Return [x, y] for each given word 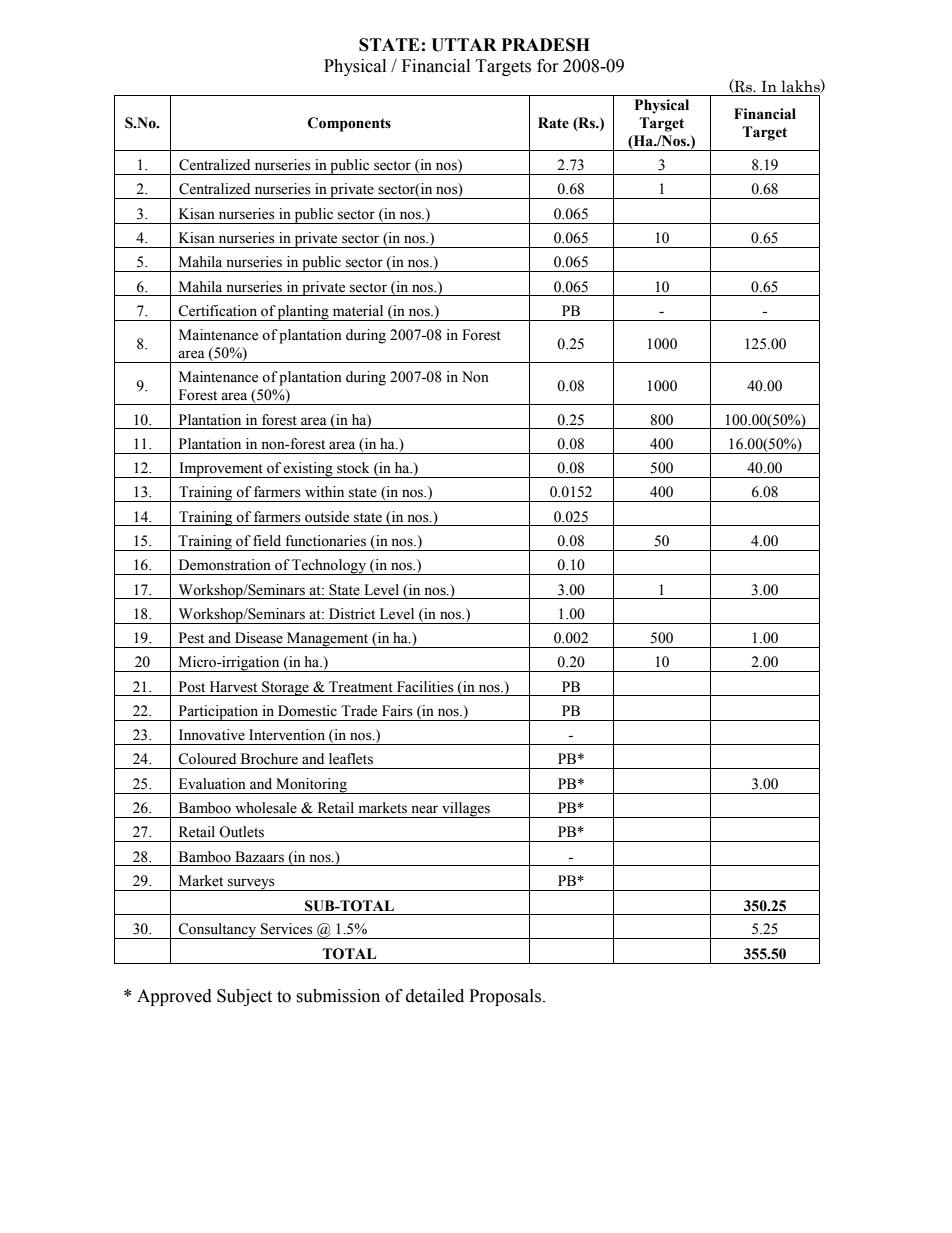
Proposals [505, 997]
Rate [553, 123]
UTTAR [464, 45]
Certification [217, 311]
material [358, 311]
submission [338, 996]
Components [349, 124]
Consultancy [218, 931]
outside [327, 517]
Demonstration [225, 565]
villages [466, 810]
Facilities [425, 687]
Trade [359, 711]
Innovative [212, 735]
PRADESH [546, 45]
